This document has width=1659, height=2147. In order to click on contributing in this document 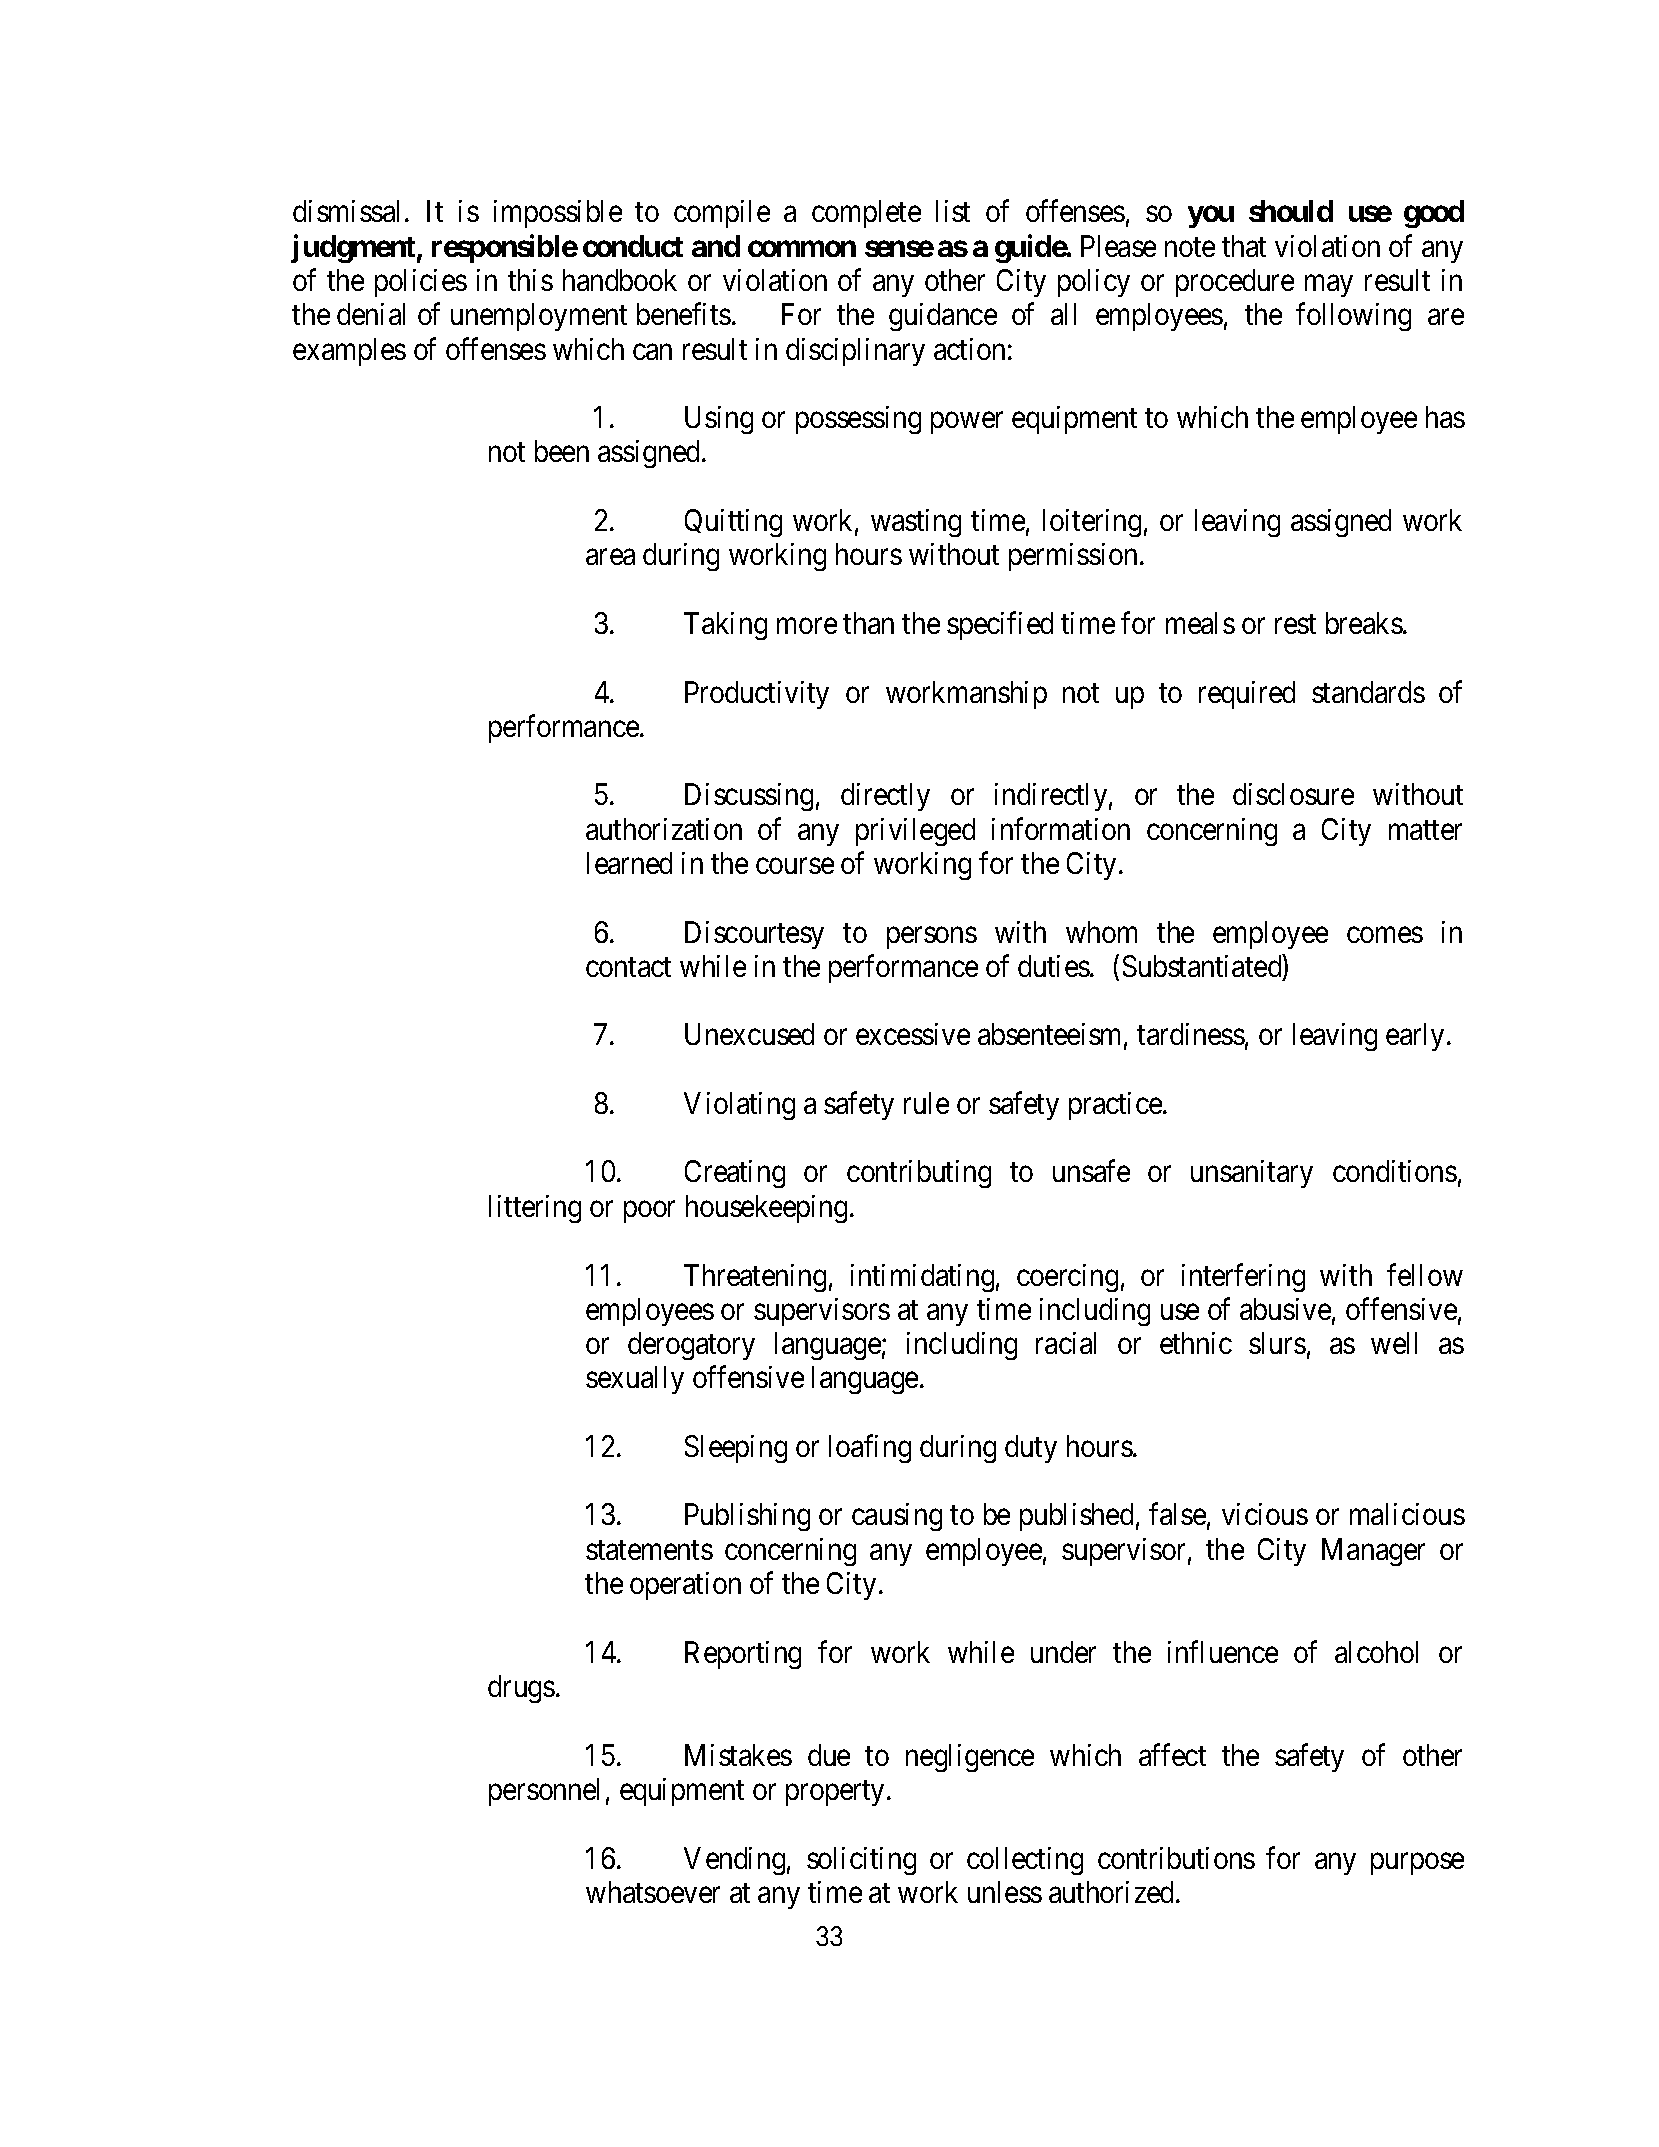, I will do `click(919, 1174)`.
